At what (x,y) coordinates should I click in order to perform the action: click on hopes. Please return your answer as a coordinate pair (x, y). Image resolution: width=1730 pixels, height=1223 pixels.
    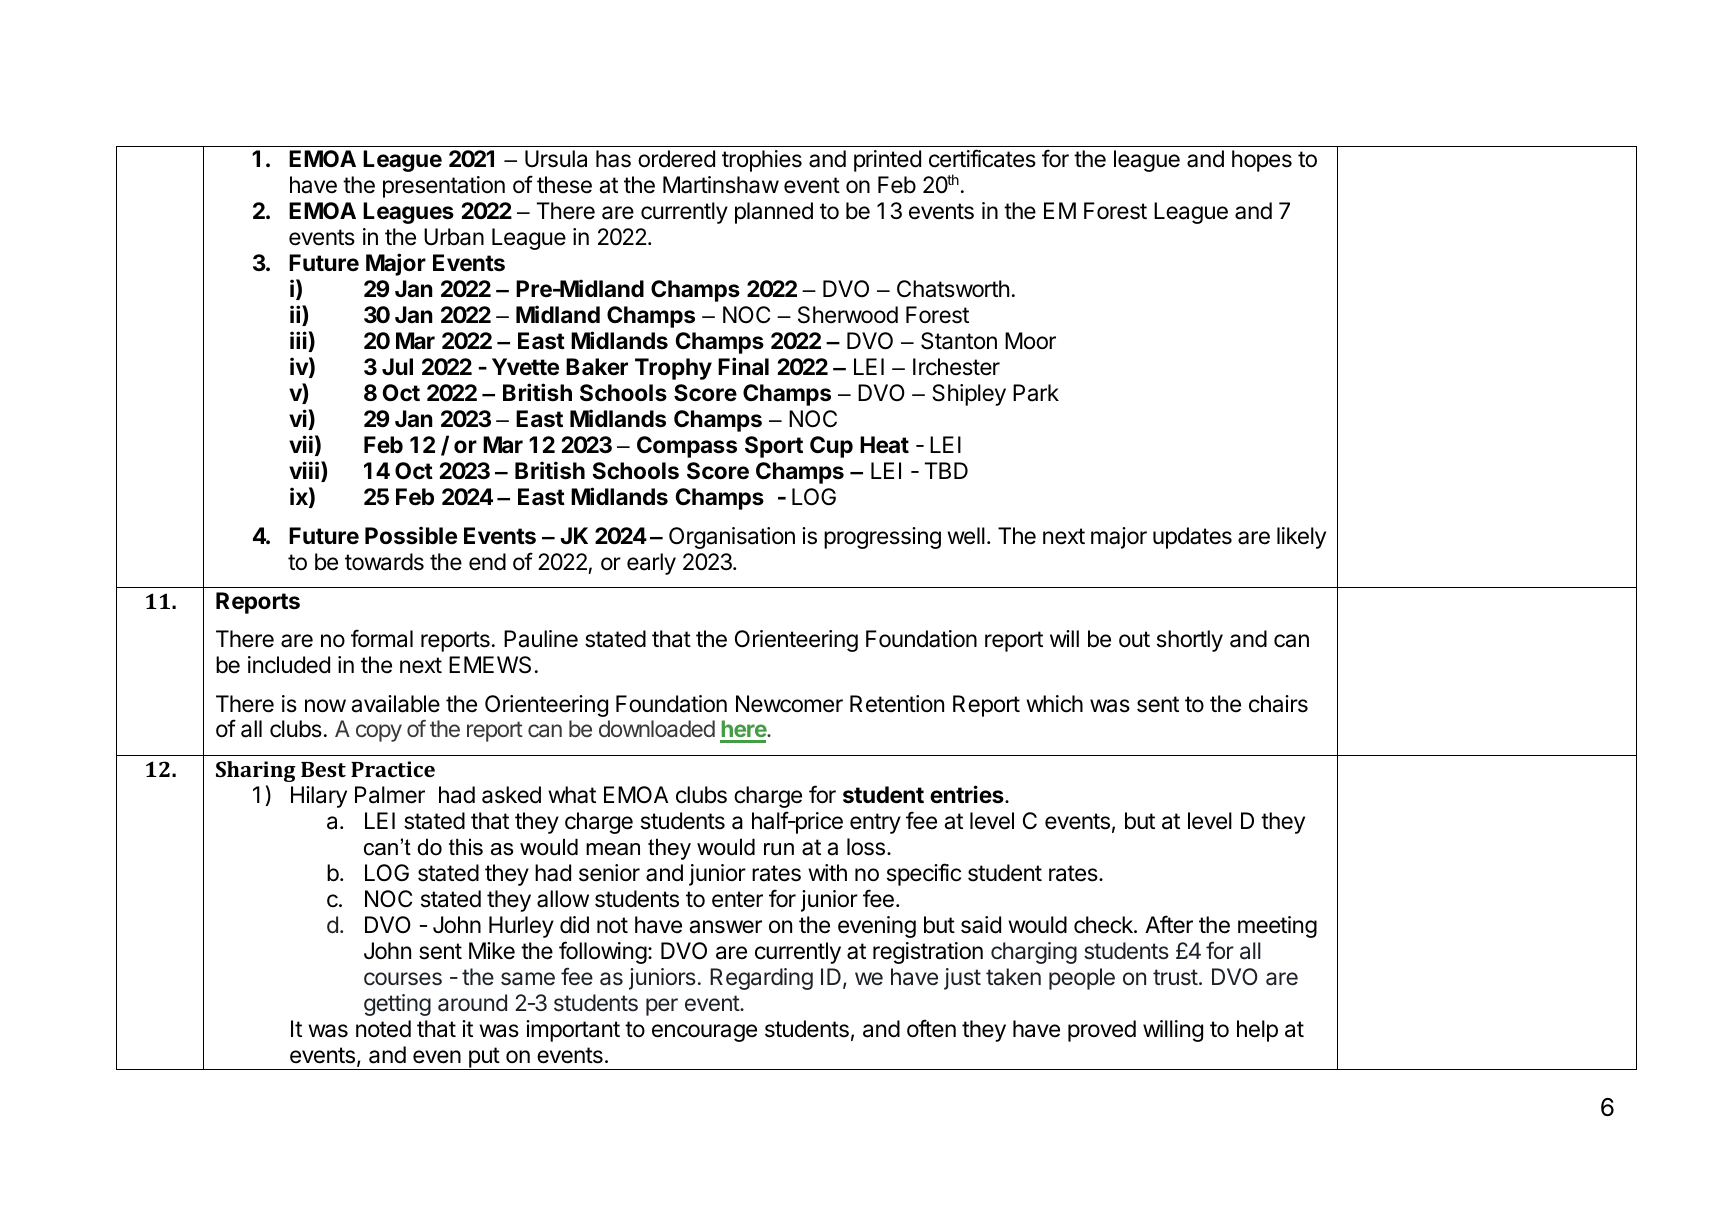
    Looking at the image, I should click on (1262, 161).
